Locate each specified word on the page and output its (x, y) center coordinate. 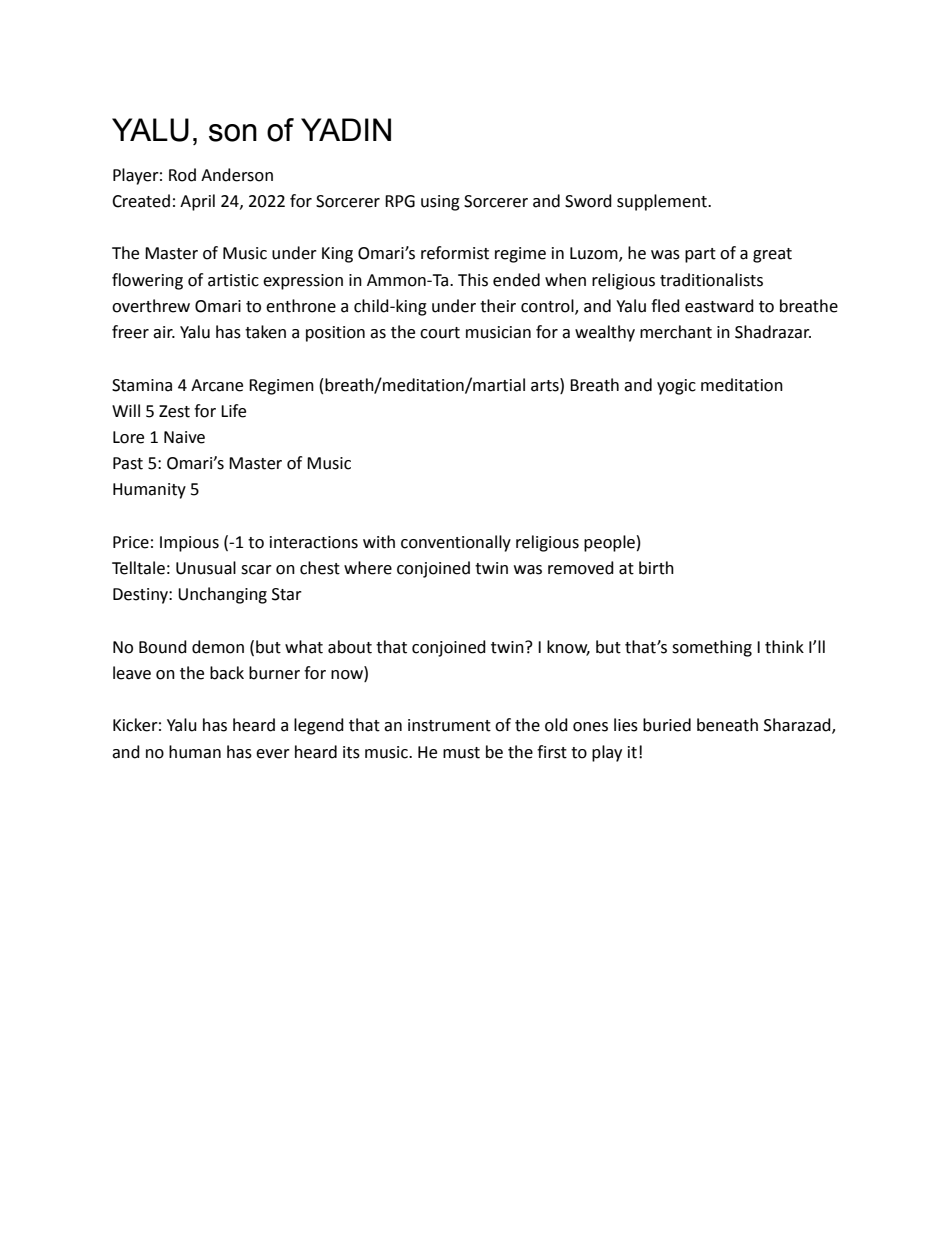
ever (273, 754)
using (440, 203)
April (197, 202)
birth (656, 568)
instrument (449, 725)
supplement (663, 202)
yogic (676, 387)
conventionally (456, 543)
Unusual (206, 568)
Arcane (217, 385)
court (440, 333)
